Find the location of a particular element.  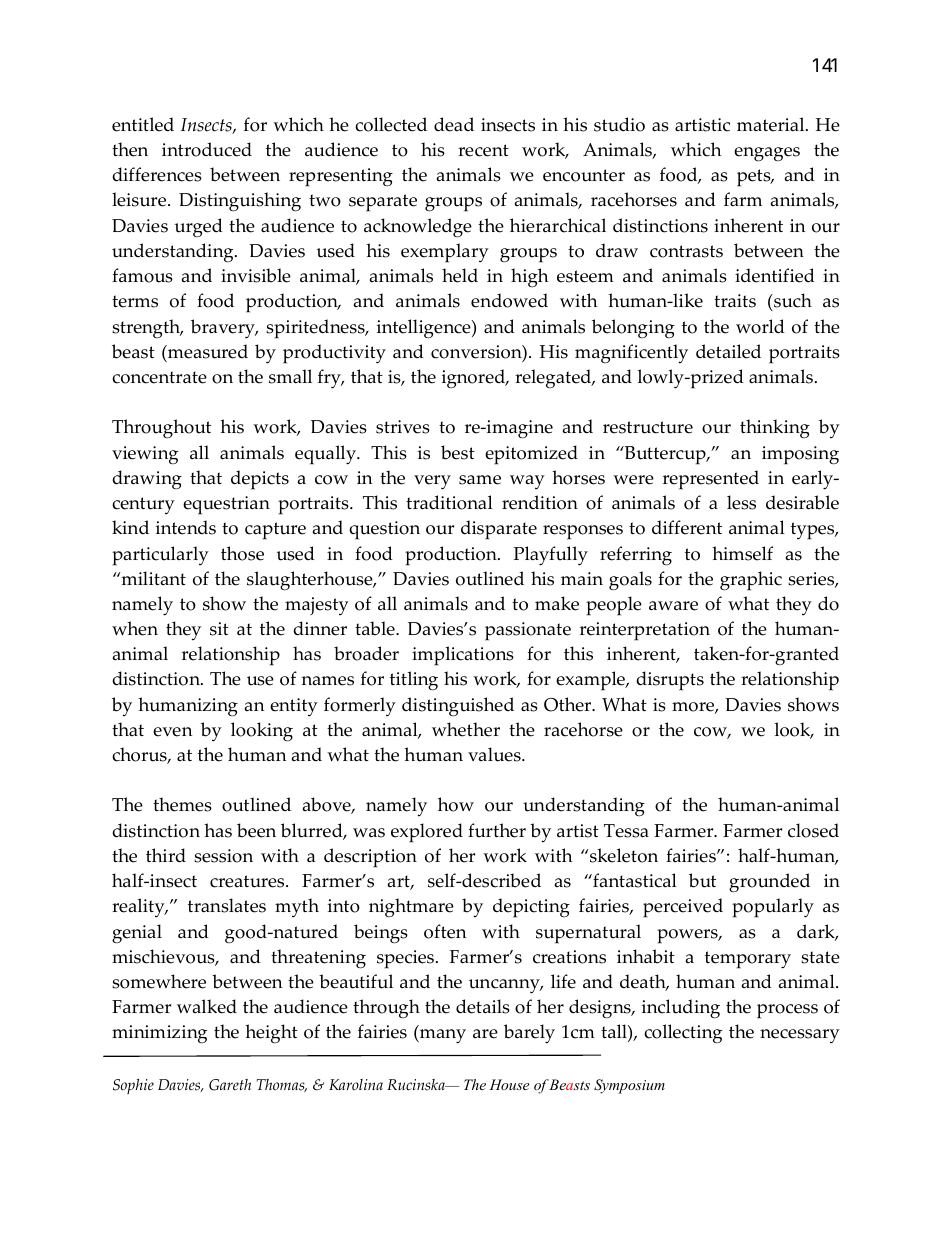

distinguished is located at coordinates (458, 706).
